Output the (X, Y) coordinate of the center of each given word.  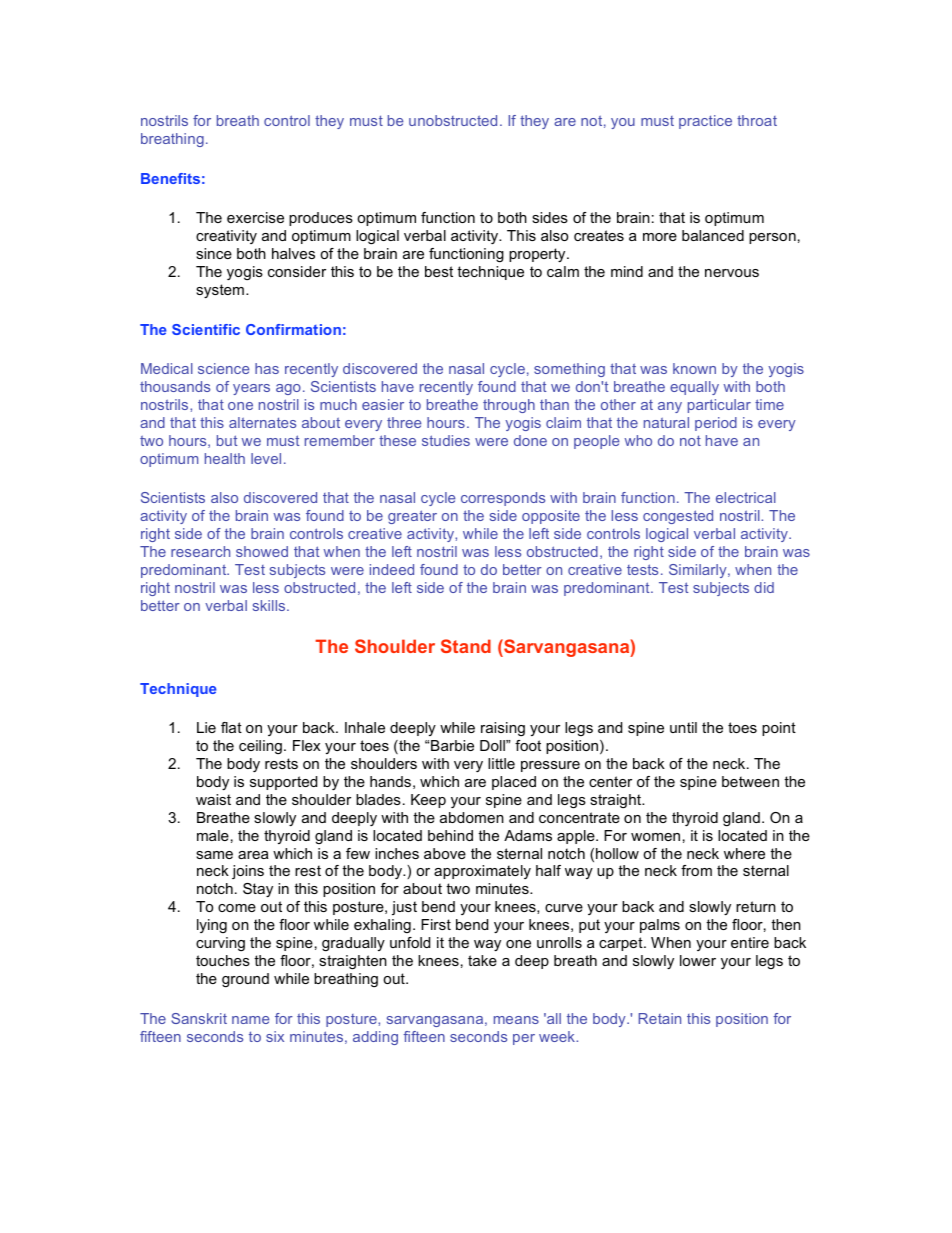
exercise (255, 217)
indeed (392, 569)
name (250, 1020)
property (538, 255)
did (764, 587)
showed (262, 551)
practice (705, 122)
